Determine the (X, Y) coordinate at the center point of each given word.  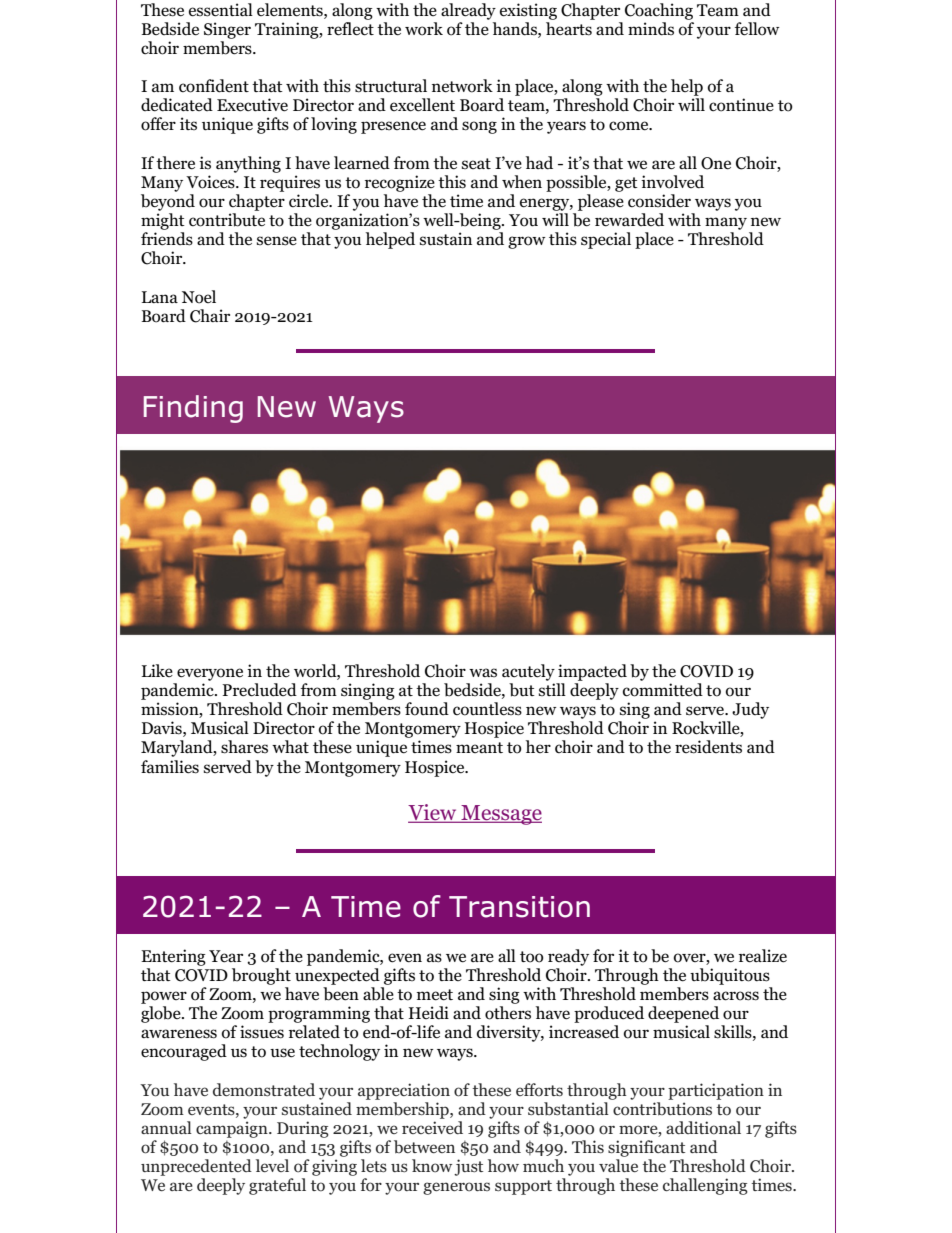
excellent (422, 105)
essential (221, 10)
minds (651, 29)
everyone (210, 674)
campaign (233, 1129)
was (483, 672)
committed (663, 690)
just (468, 1167)
